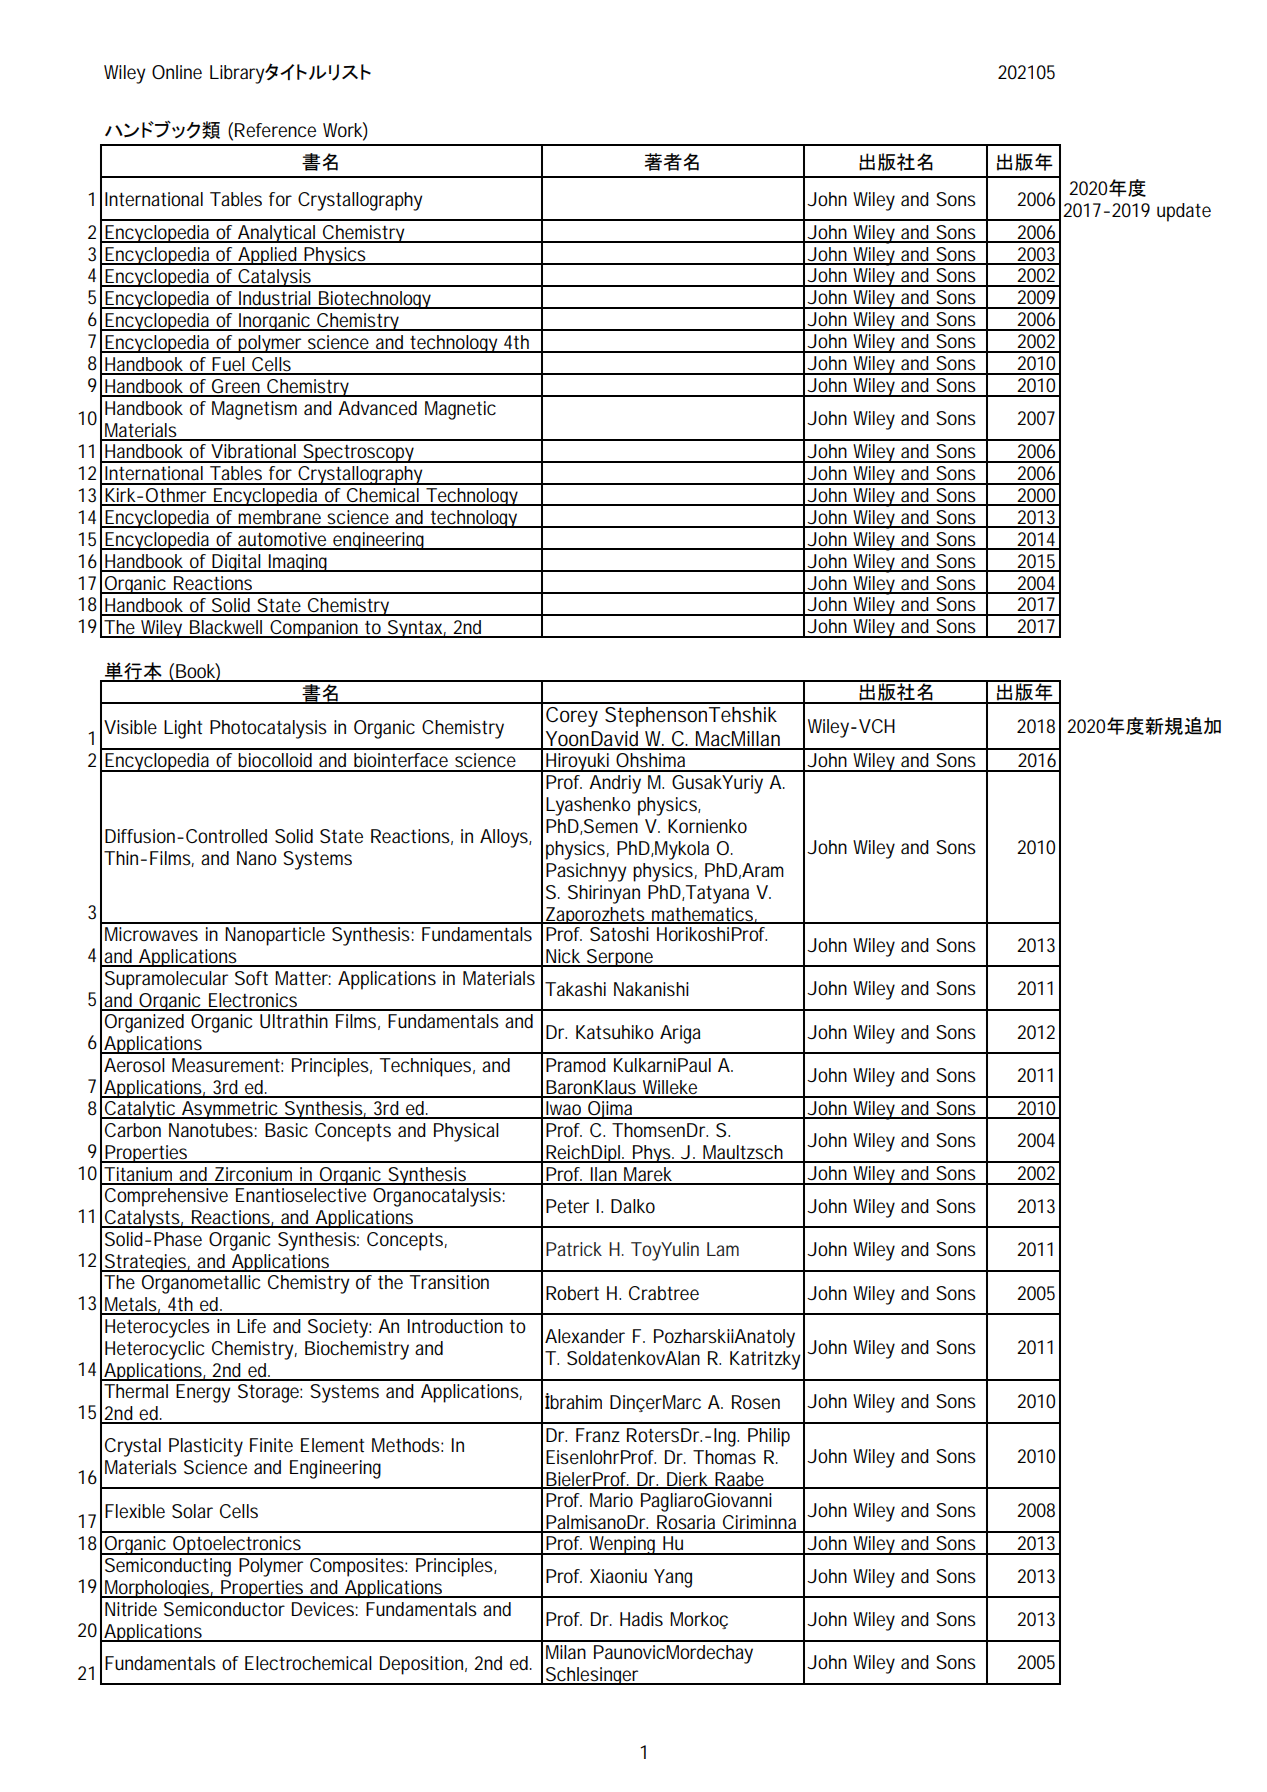 This screenshot has height=1792, width=1267. Describe the element at coordinates (619, 934) in the screenshot. I see `Satoshi` at that location.
